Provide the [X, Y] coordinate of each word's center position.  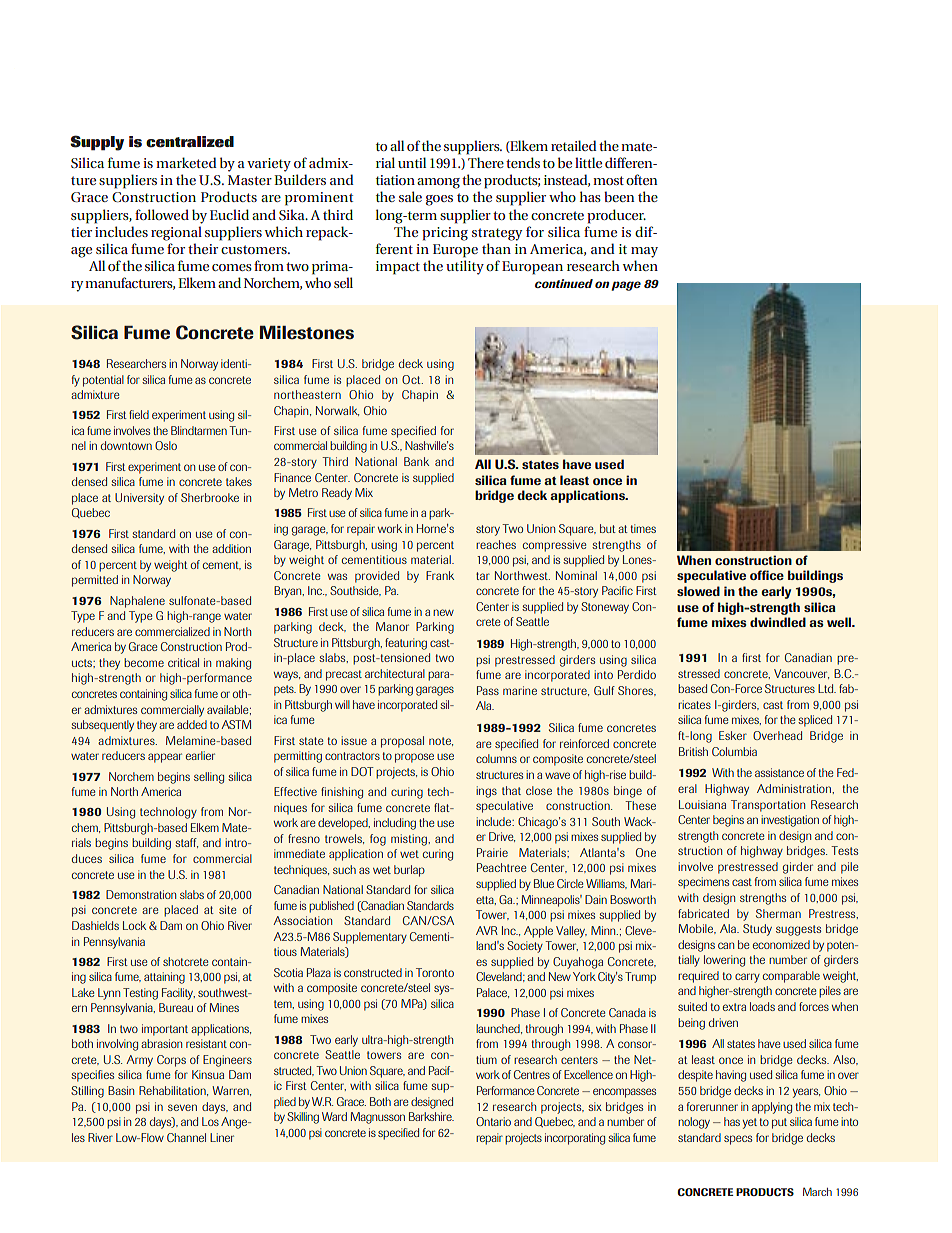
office [767, 575]
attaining [164, 978]
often [642, 179]
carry [747, 978]
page [626, 286]
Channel [186, 1137]
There [486, 162]
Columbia [734, 751]
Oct [412, 379]
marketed [186, 162]
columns [496, 758]
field [139, 414]
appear [165, 758]
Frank [440, 575]
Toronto [435, 972]
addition [231, 548]
